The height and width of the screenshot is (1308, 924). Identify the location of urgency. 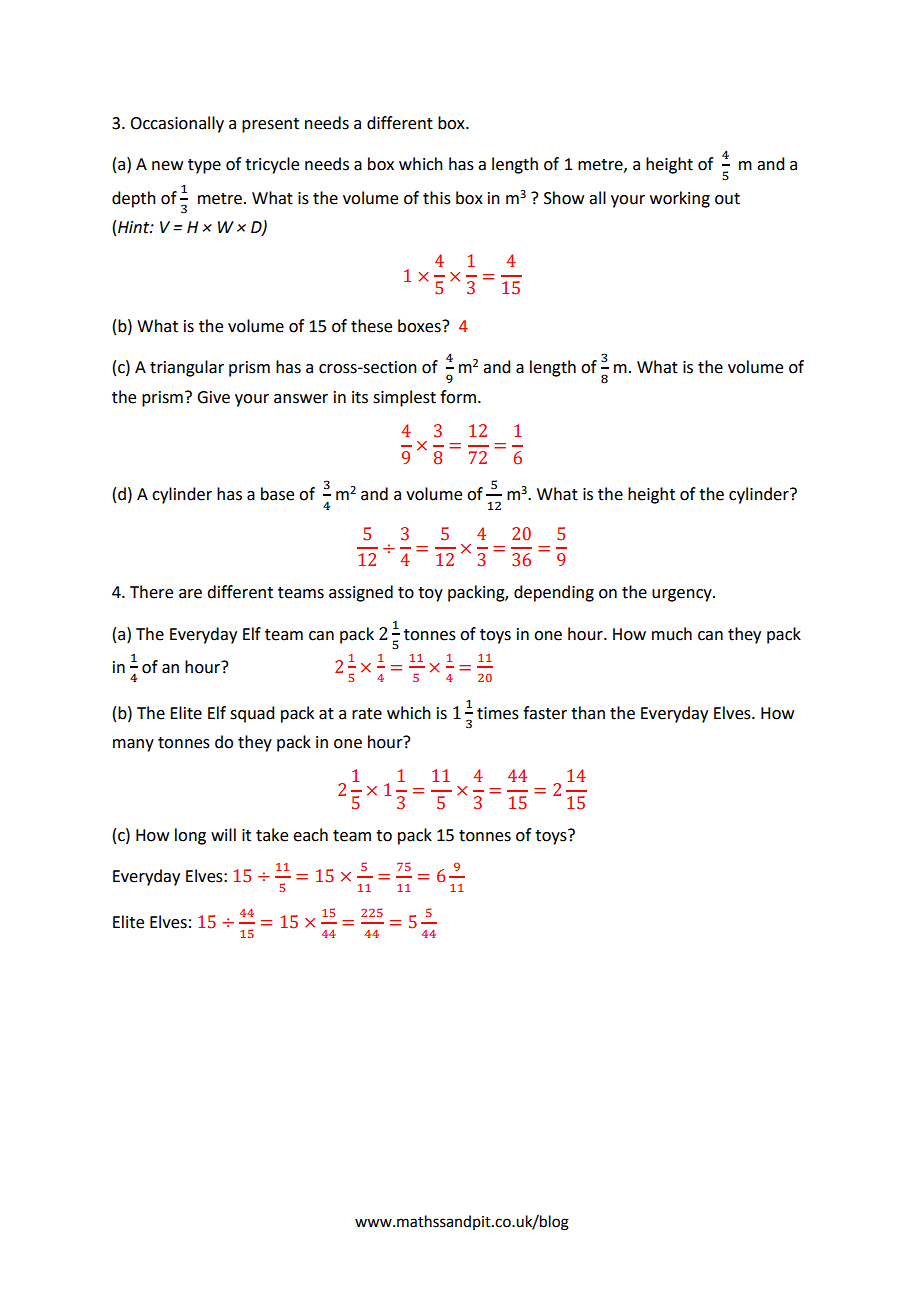
(683, 595).
